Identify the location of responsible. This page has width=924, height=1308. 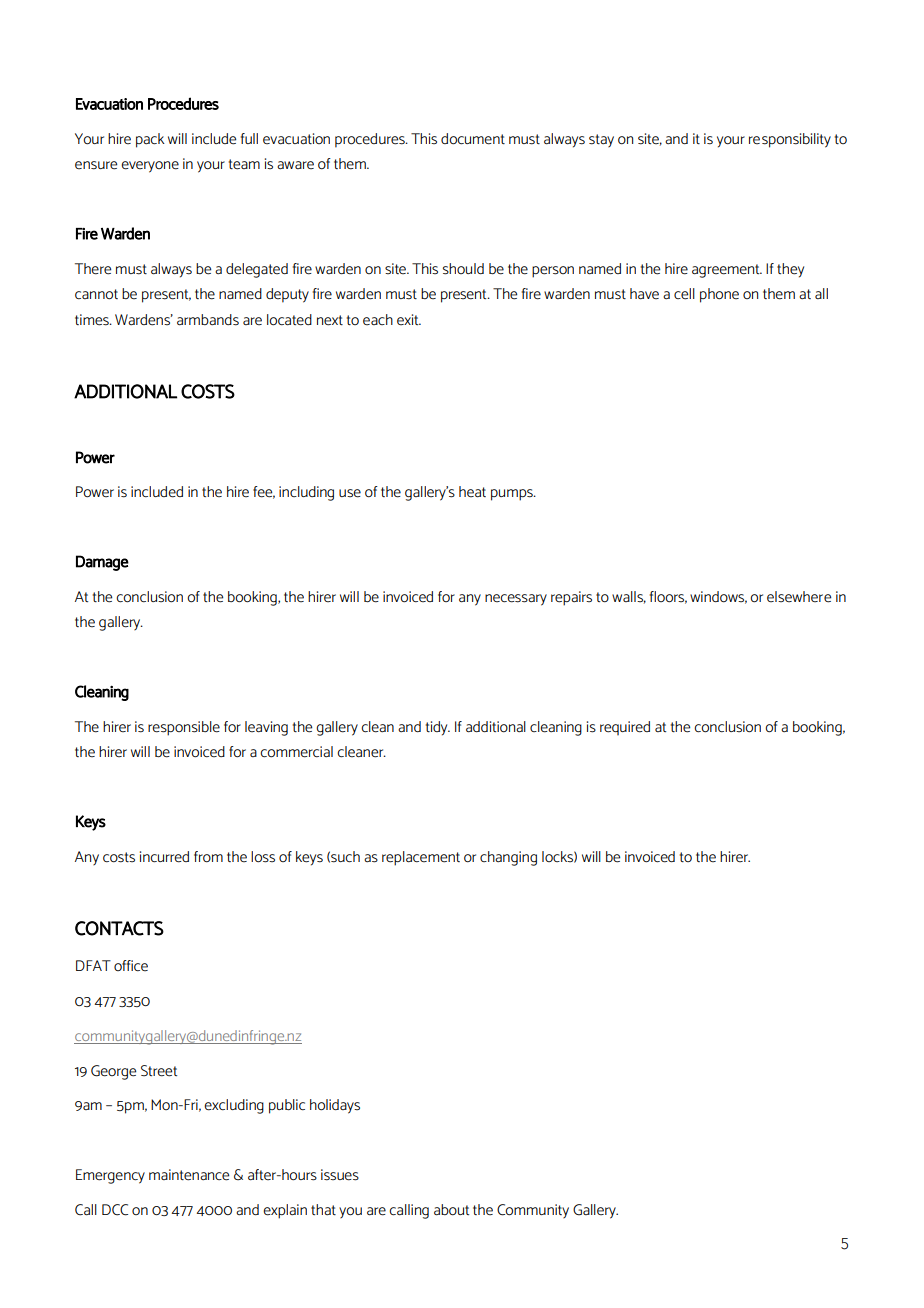
(184, 728).
